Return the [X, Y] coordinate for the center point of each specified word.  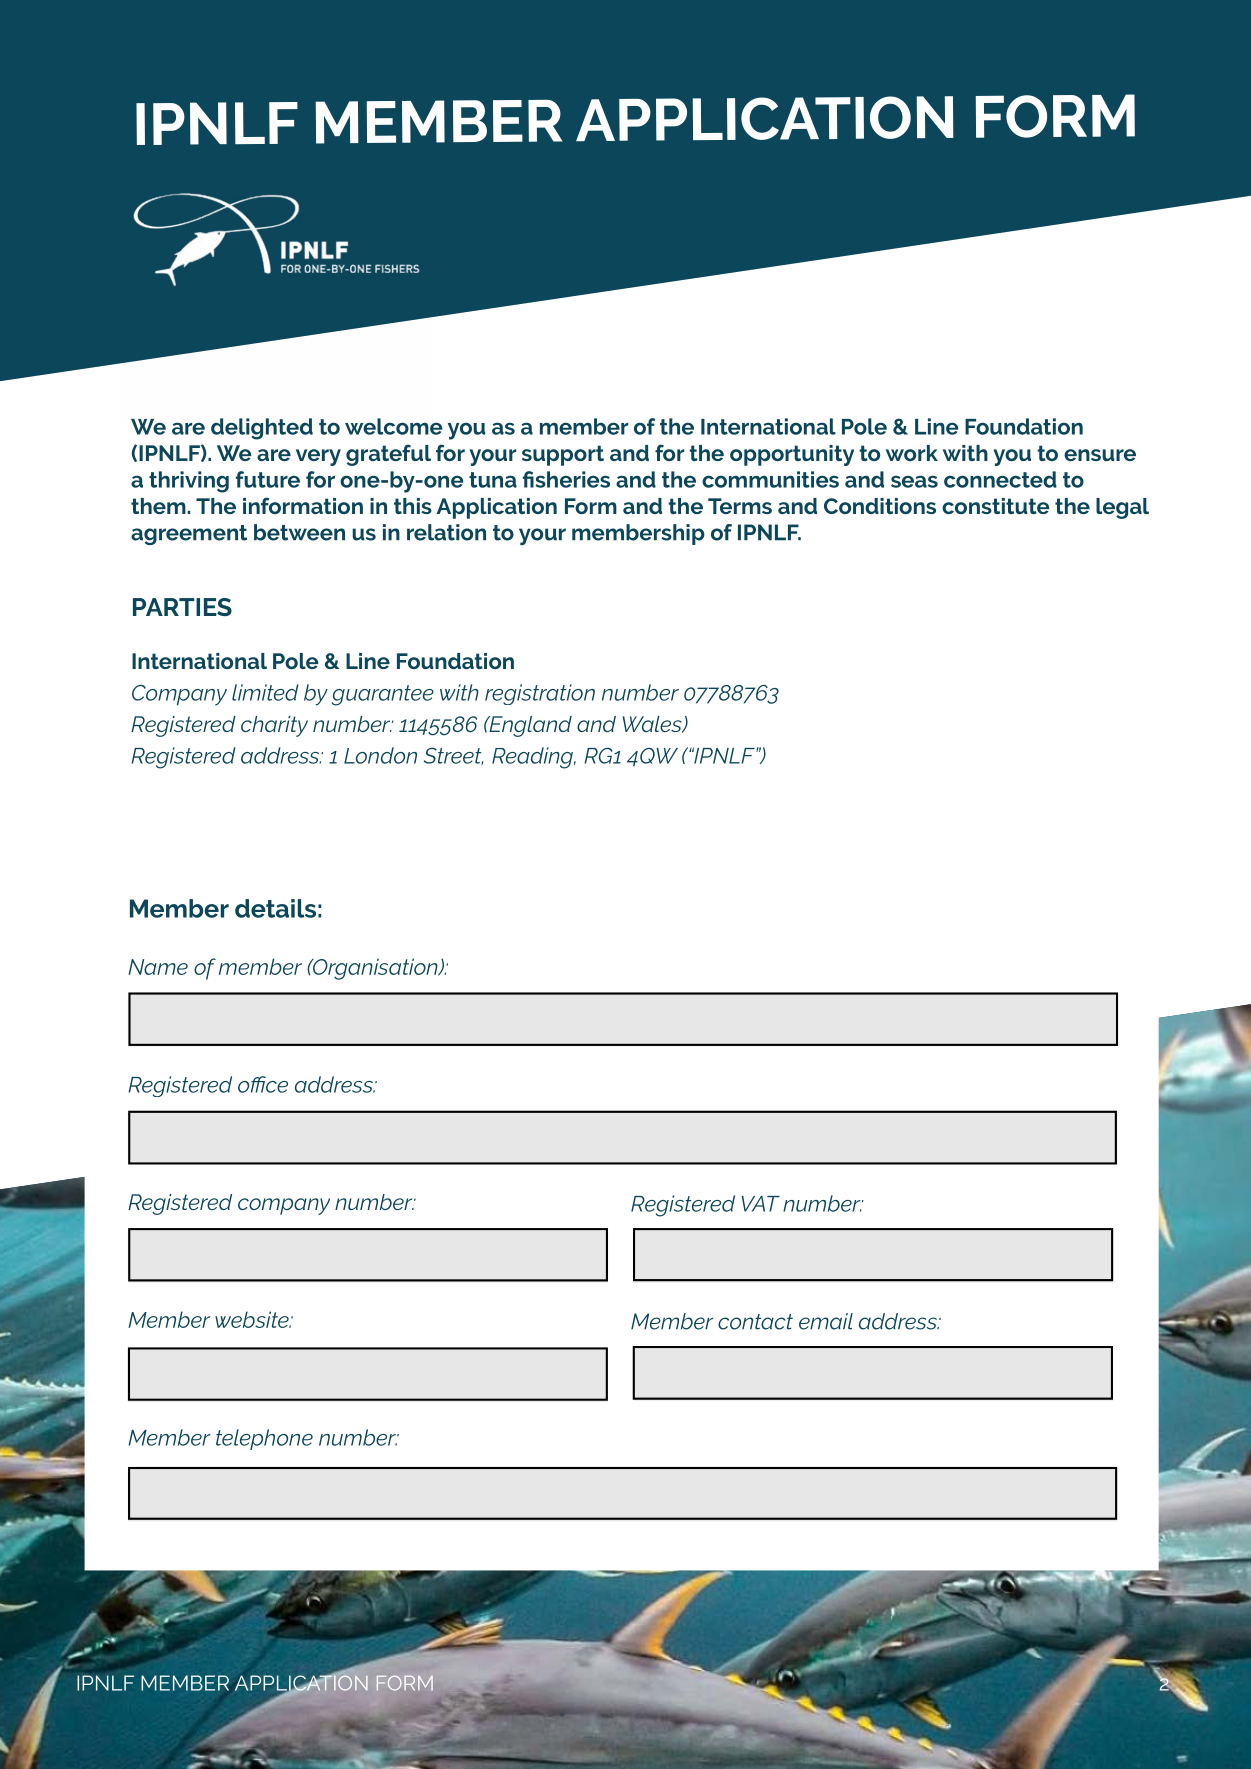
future [268, 479]
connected [1000, 479]
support [563, 455]
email [826, 1321]
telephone [264, 1439]
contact [755, 1322]
